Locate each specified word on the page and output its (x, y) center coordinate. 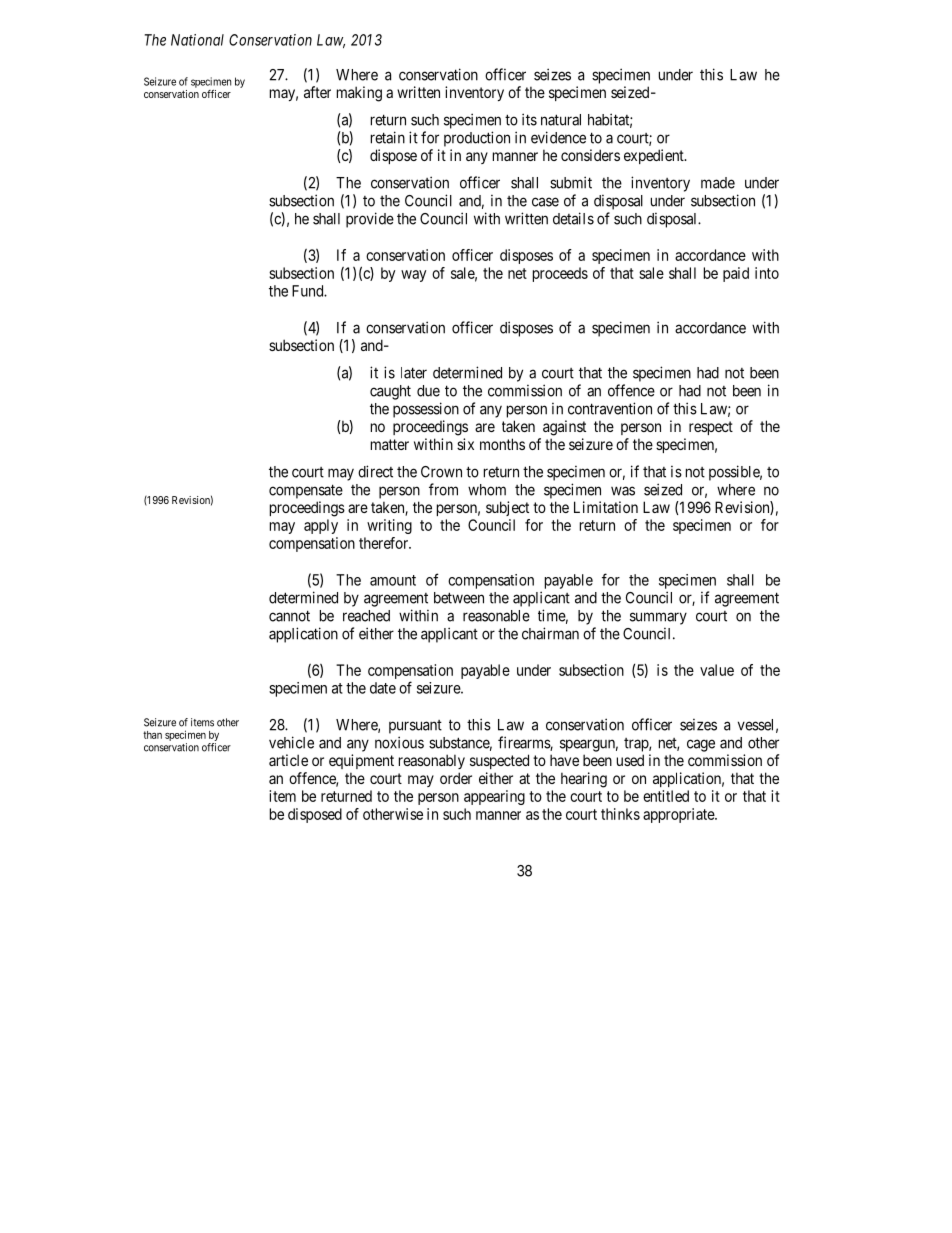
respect (711, 428)
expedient (655, 156)
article (288, 760)
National (197, 40)
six (465, 444)
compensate (306, 491)
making (359, 94)
